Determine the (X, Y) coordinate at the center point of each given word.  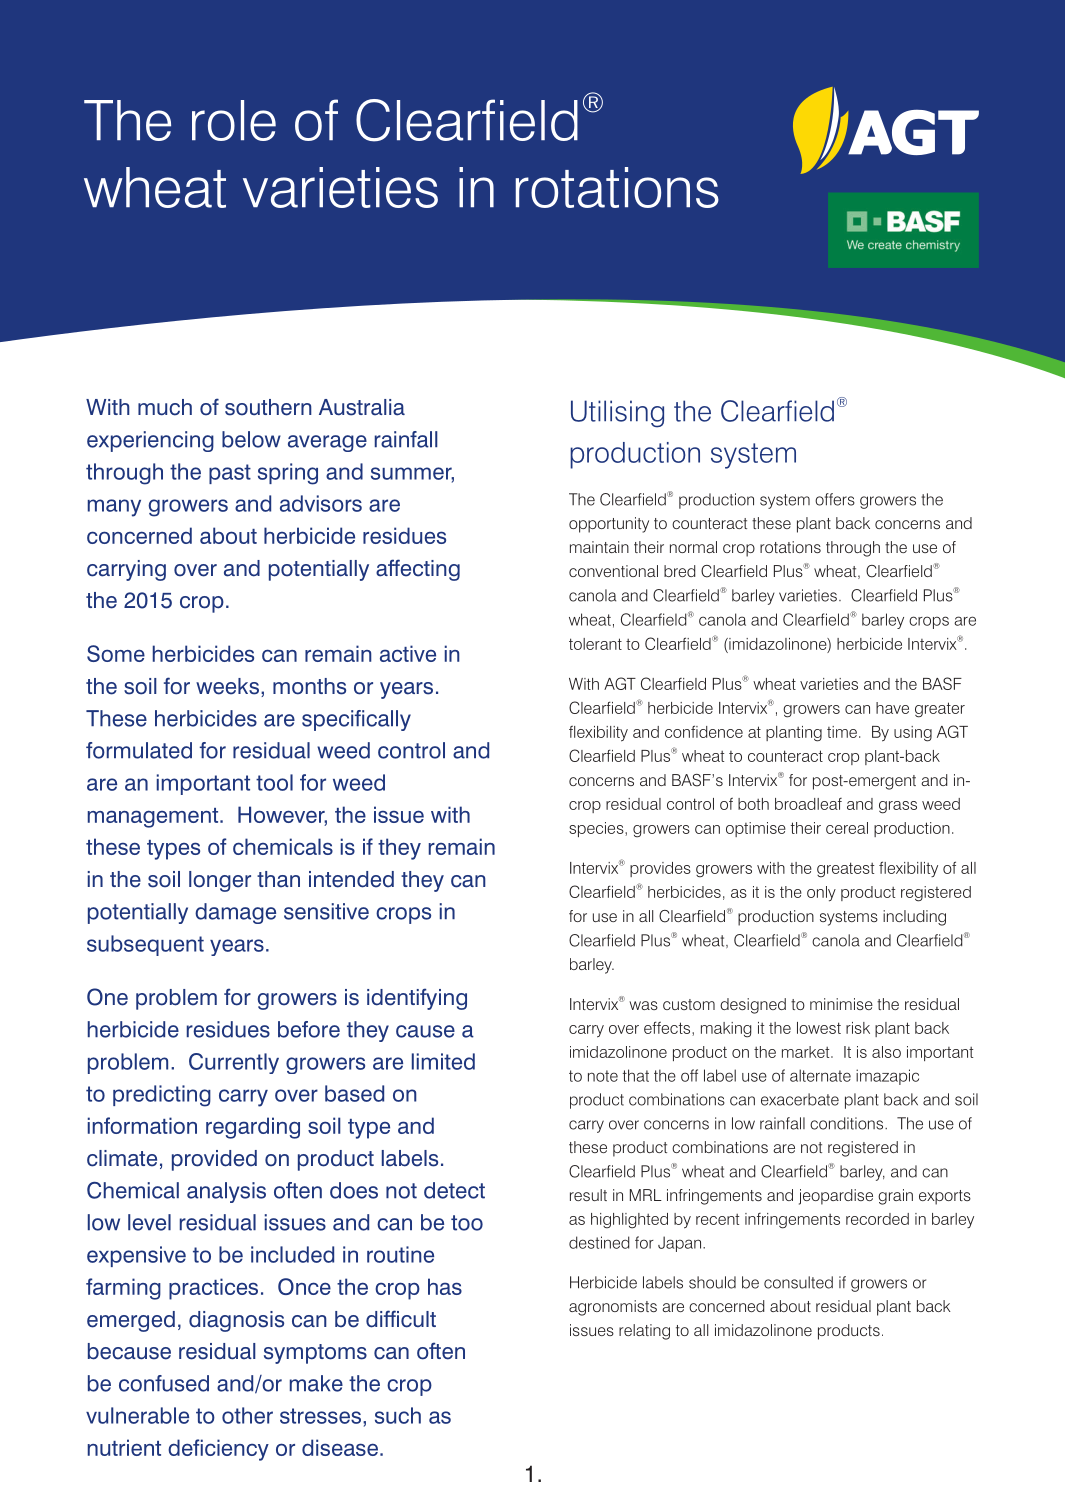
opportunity (609, 525)
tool (274, 782)
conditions (848, 1123)
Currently (234, 1063)
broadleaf (808, 804)
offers (835, 499)
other (247, 1415)
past (230, 474)
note (603, 1076)
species (597, 829)
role (234, 120)
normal (693, 547)
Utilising (617, 414)
